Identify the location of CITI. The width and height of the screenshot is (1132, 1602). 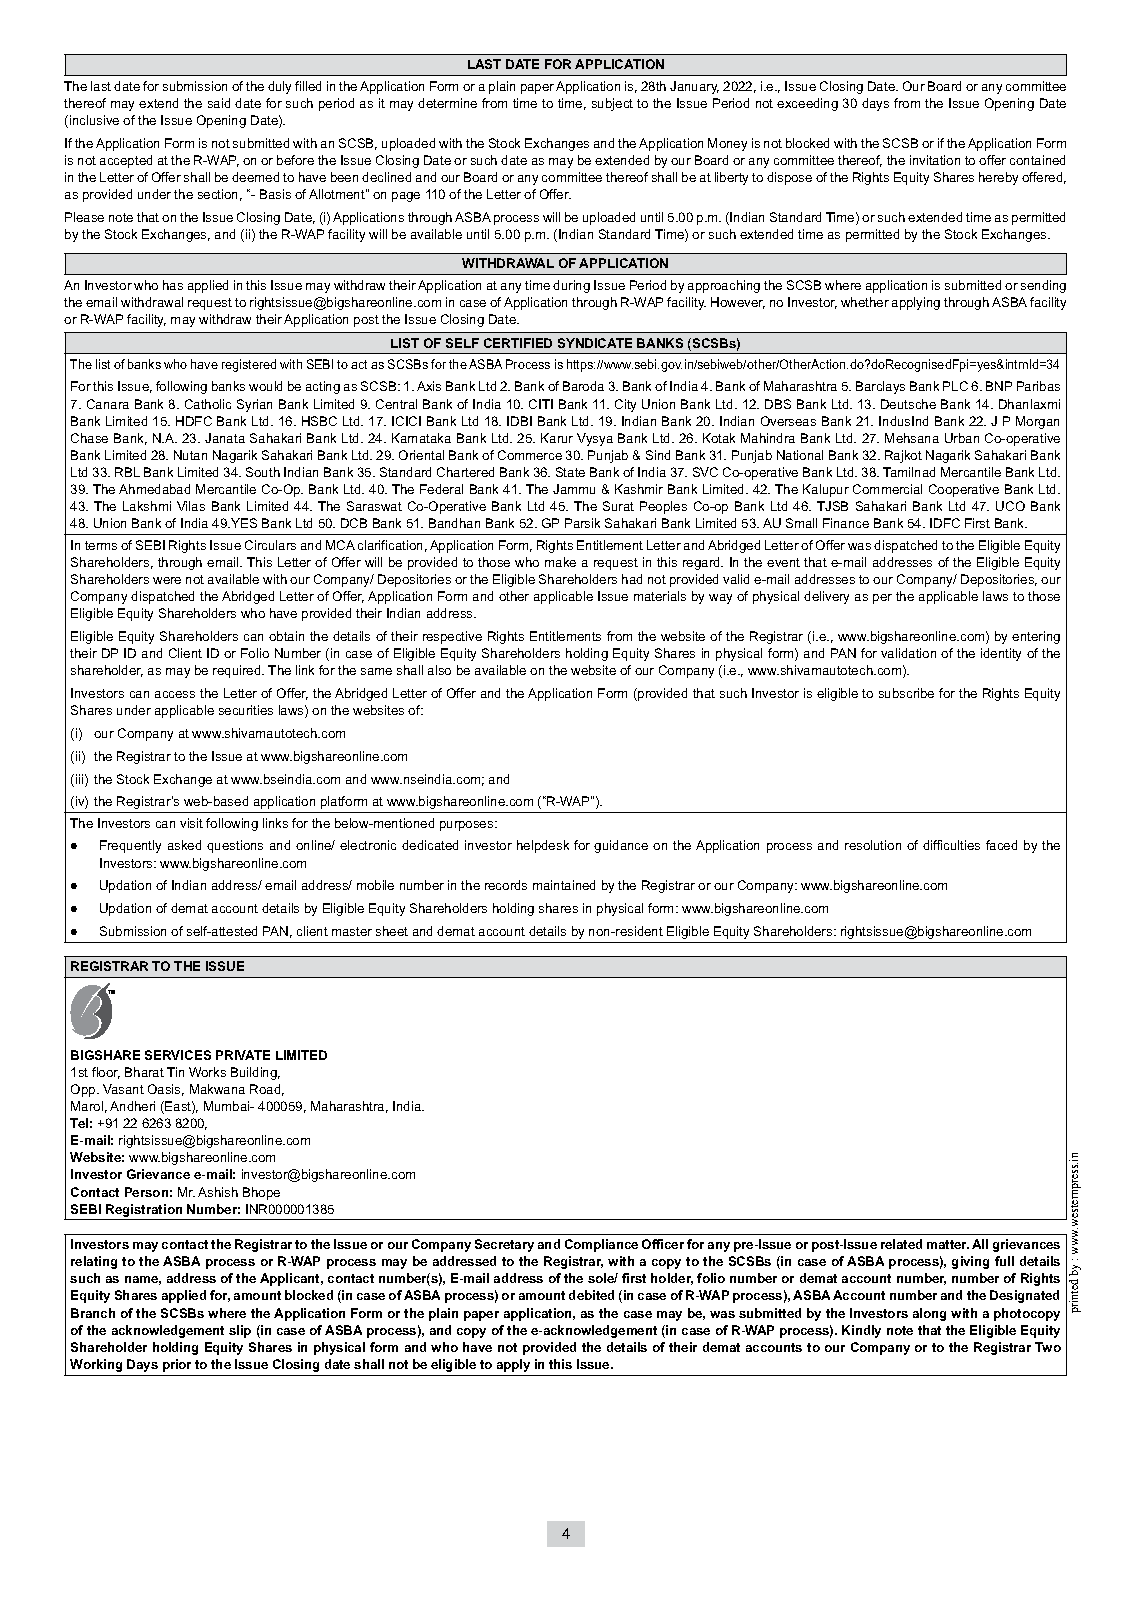
(541, 404).
